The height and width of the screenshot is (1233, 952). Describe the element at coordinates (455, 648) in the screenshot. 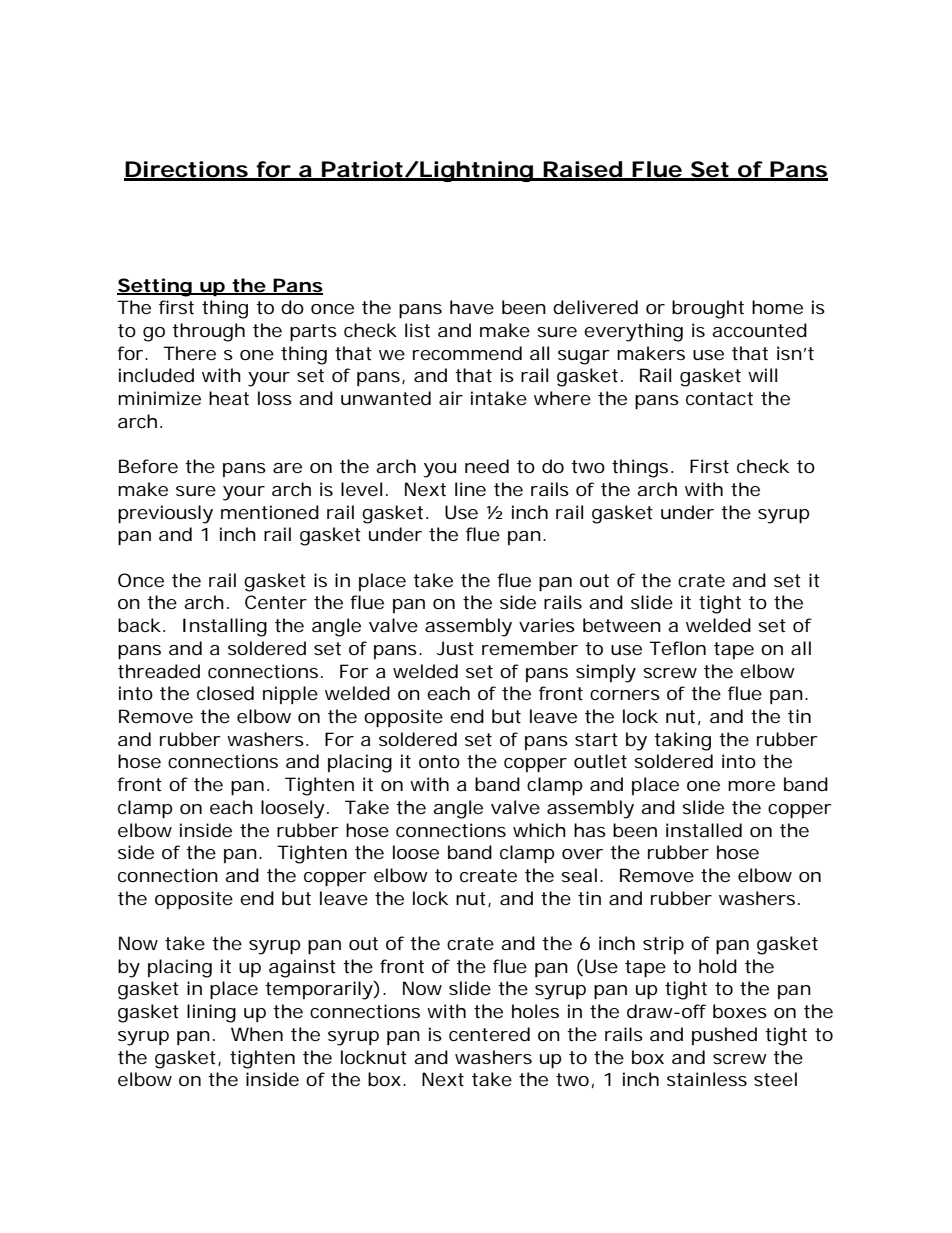

I see `Just` at that location.
